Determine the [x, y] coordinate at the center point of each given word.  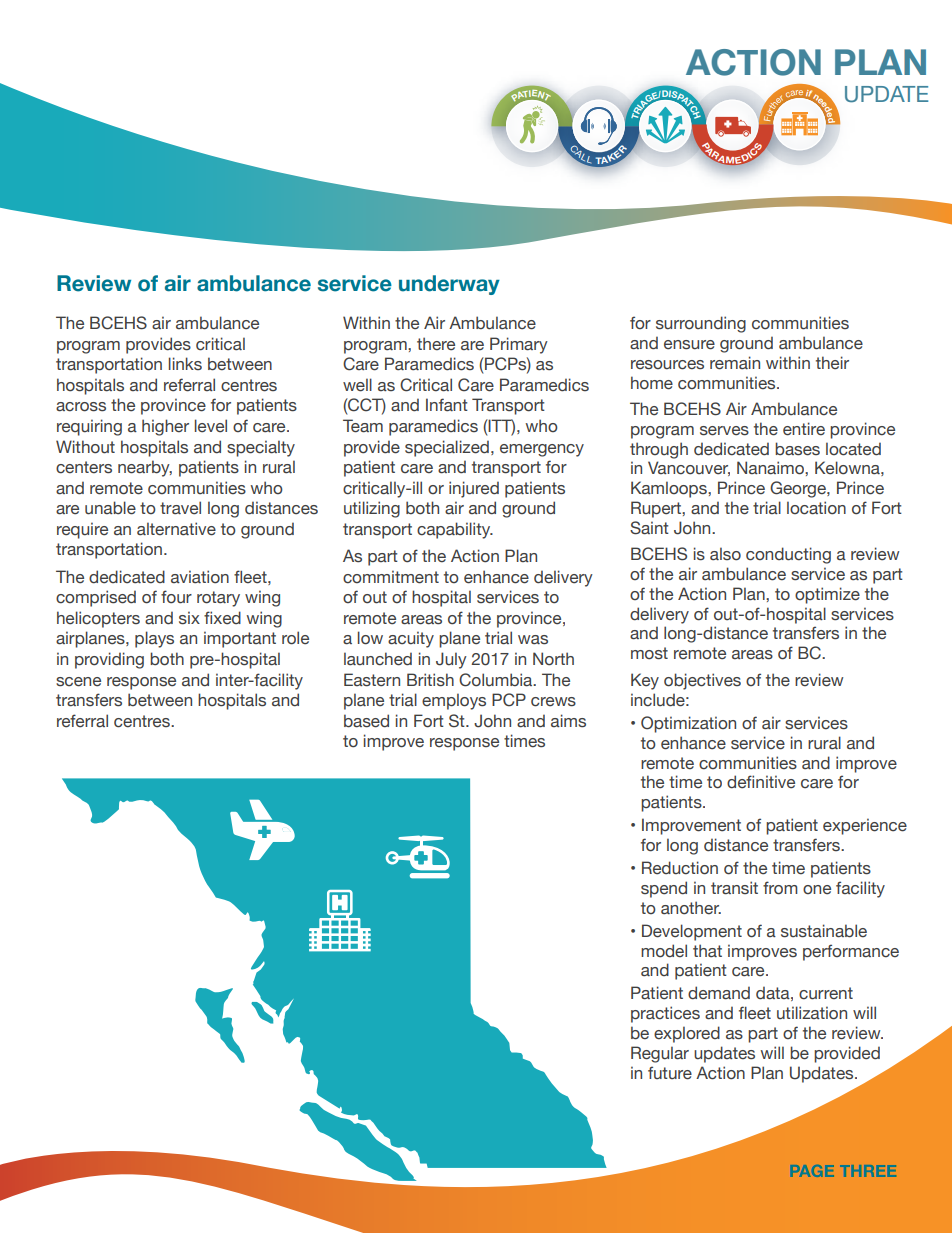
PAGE [812, 1171]
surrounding [701, 324]
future [670, 1073]
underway [449, 285]
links [185, 363]
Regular [660, 1054]
